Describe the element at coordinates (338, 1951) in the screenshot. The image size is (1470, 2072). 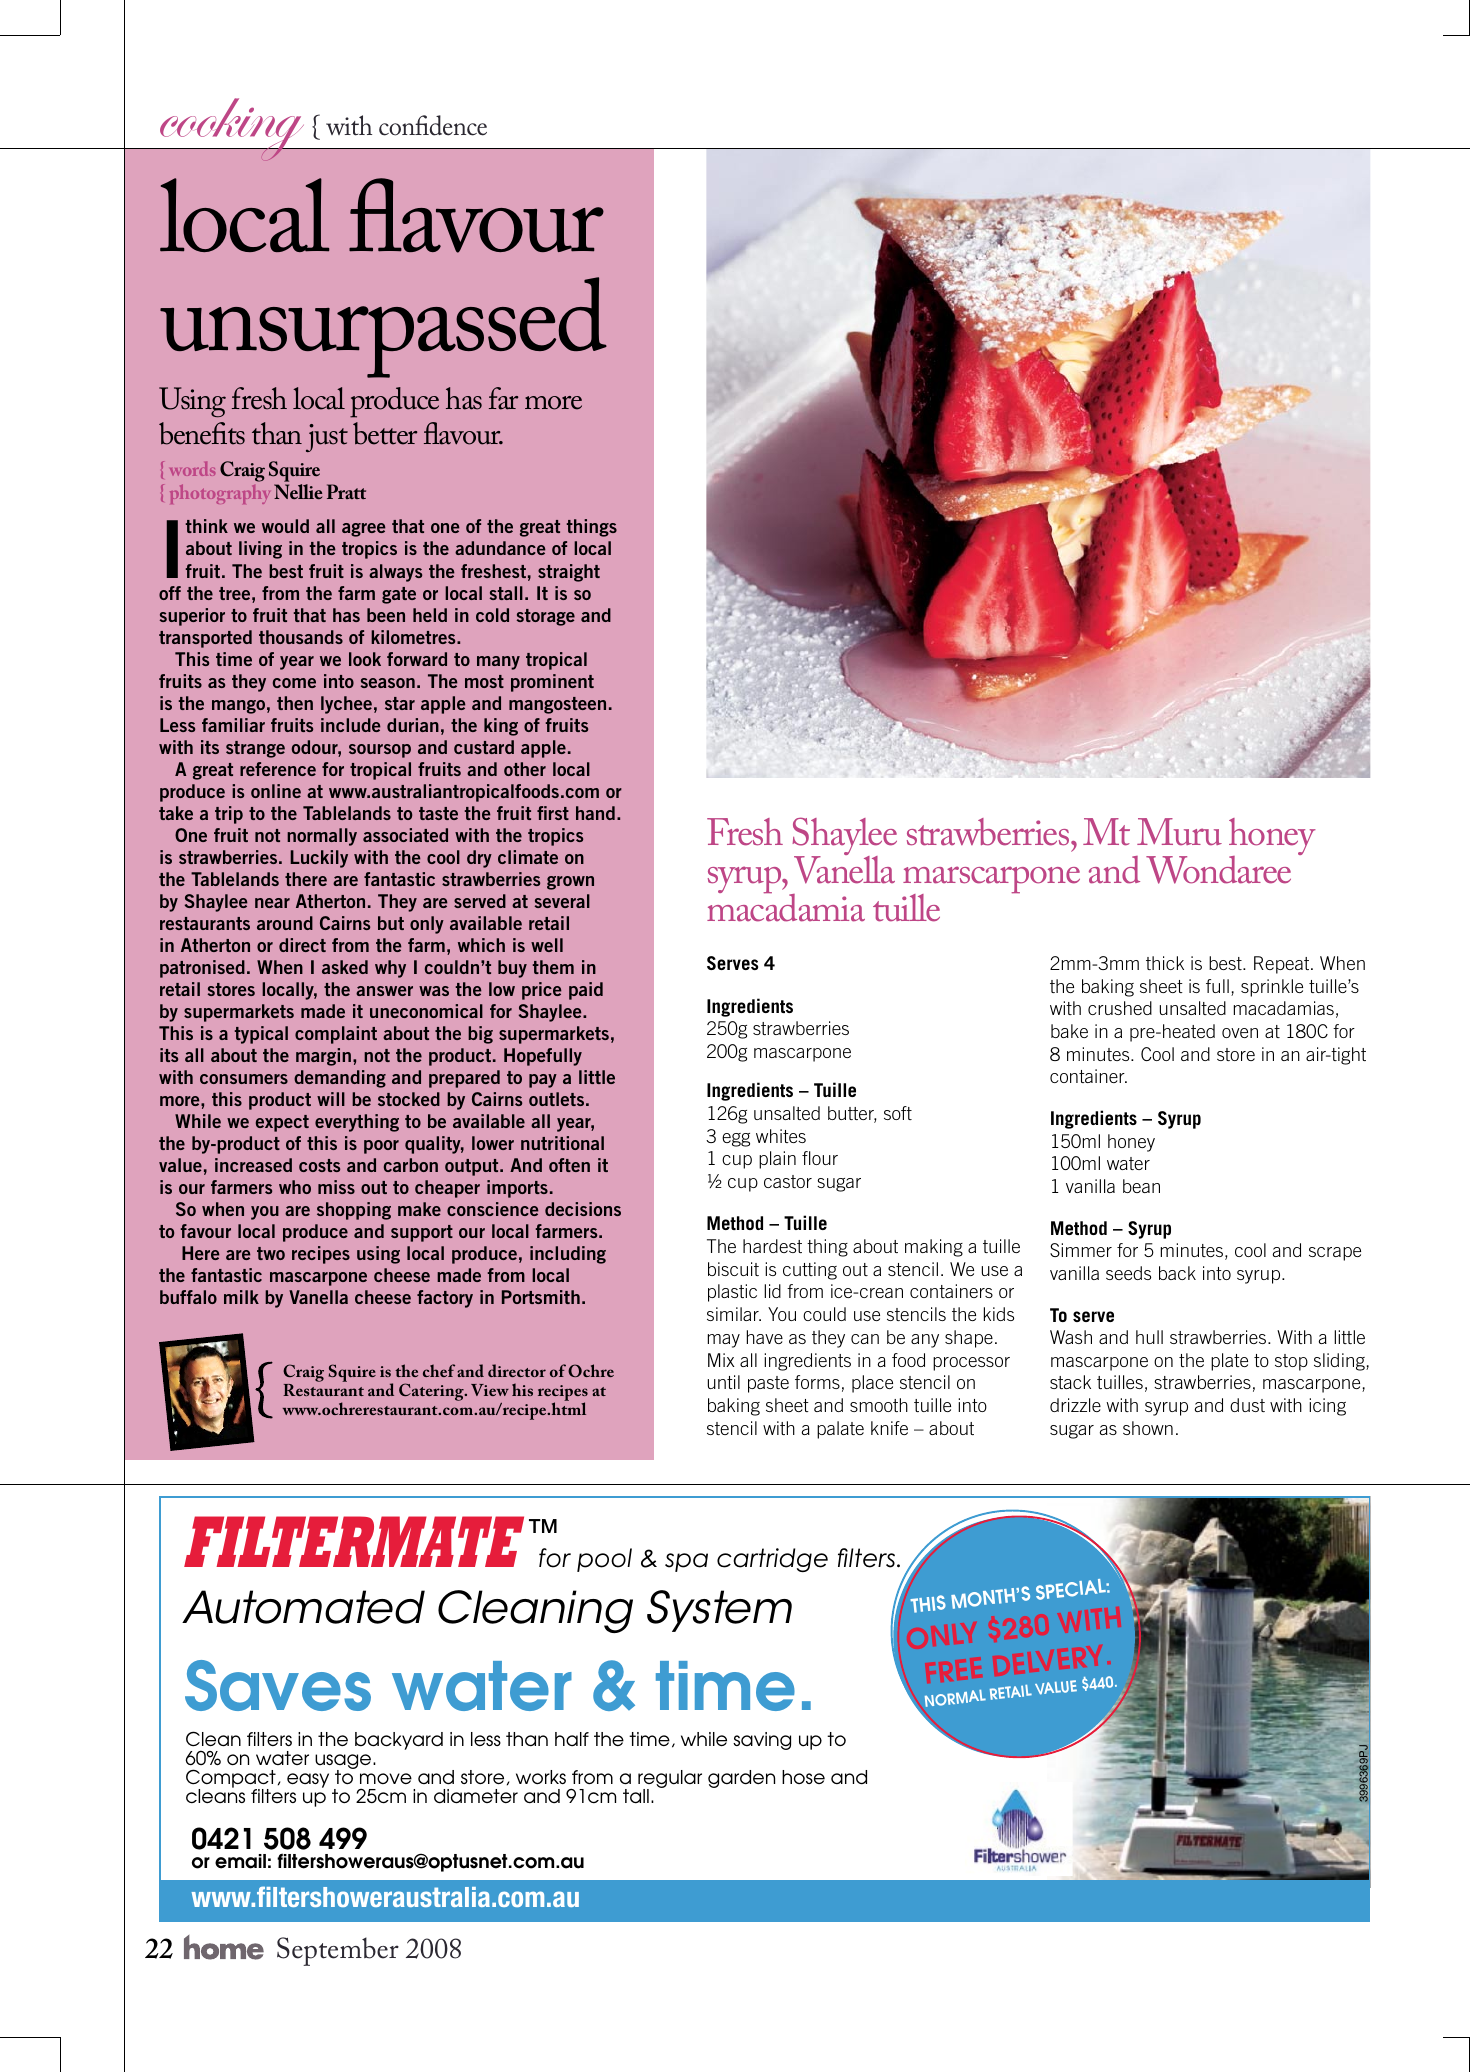
I see `September` at that location.
